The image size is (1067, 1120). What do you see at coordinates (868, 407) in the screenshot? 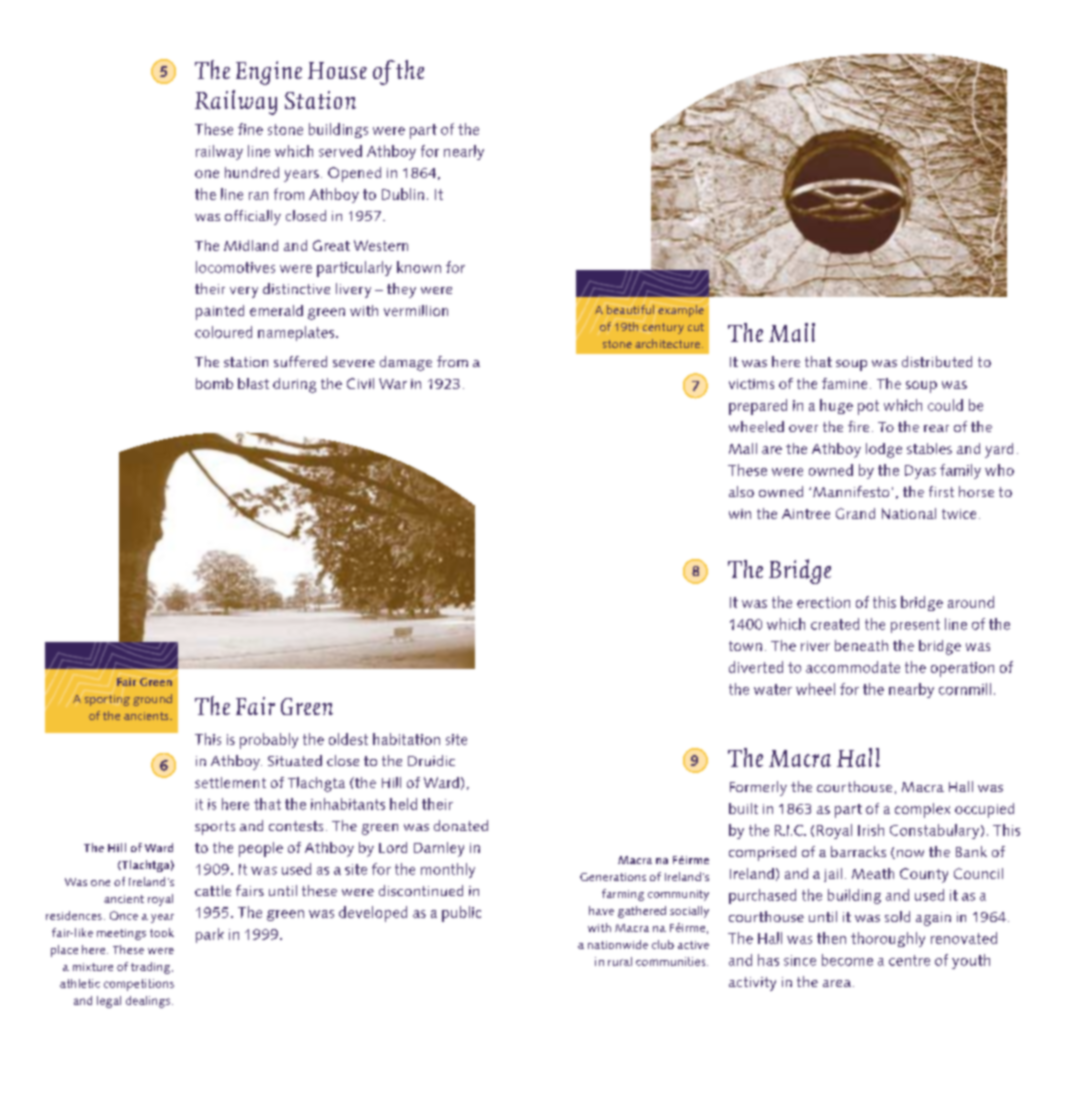
I see `pot` at bounding box center [868, 407].
